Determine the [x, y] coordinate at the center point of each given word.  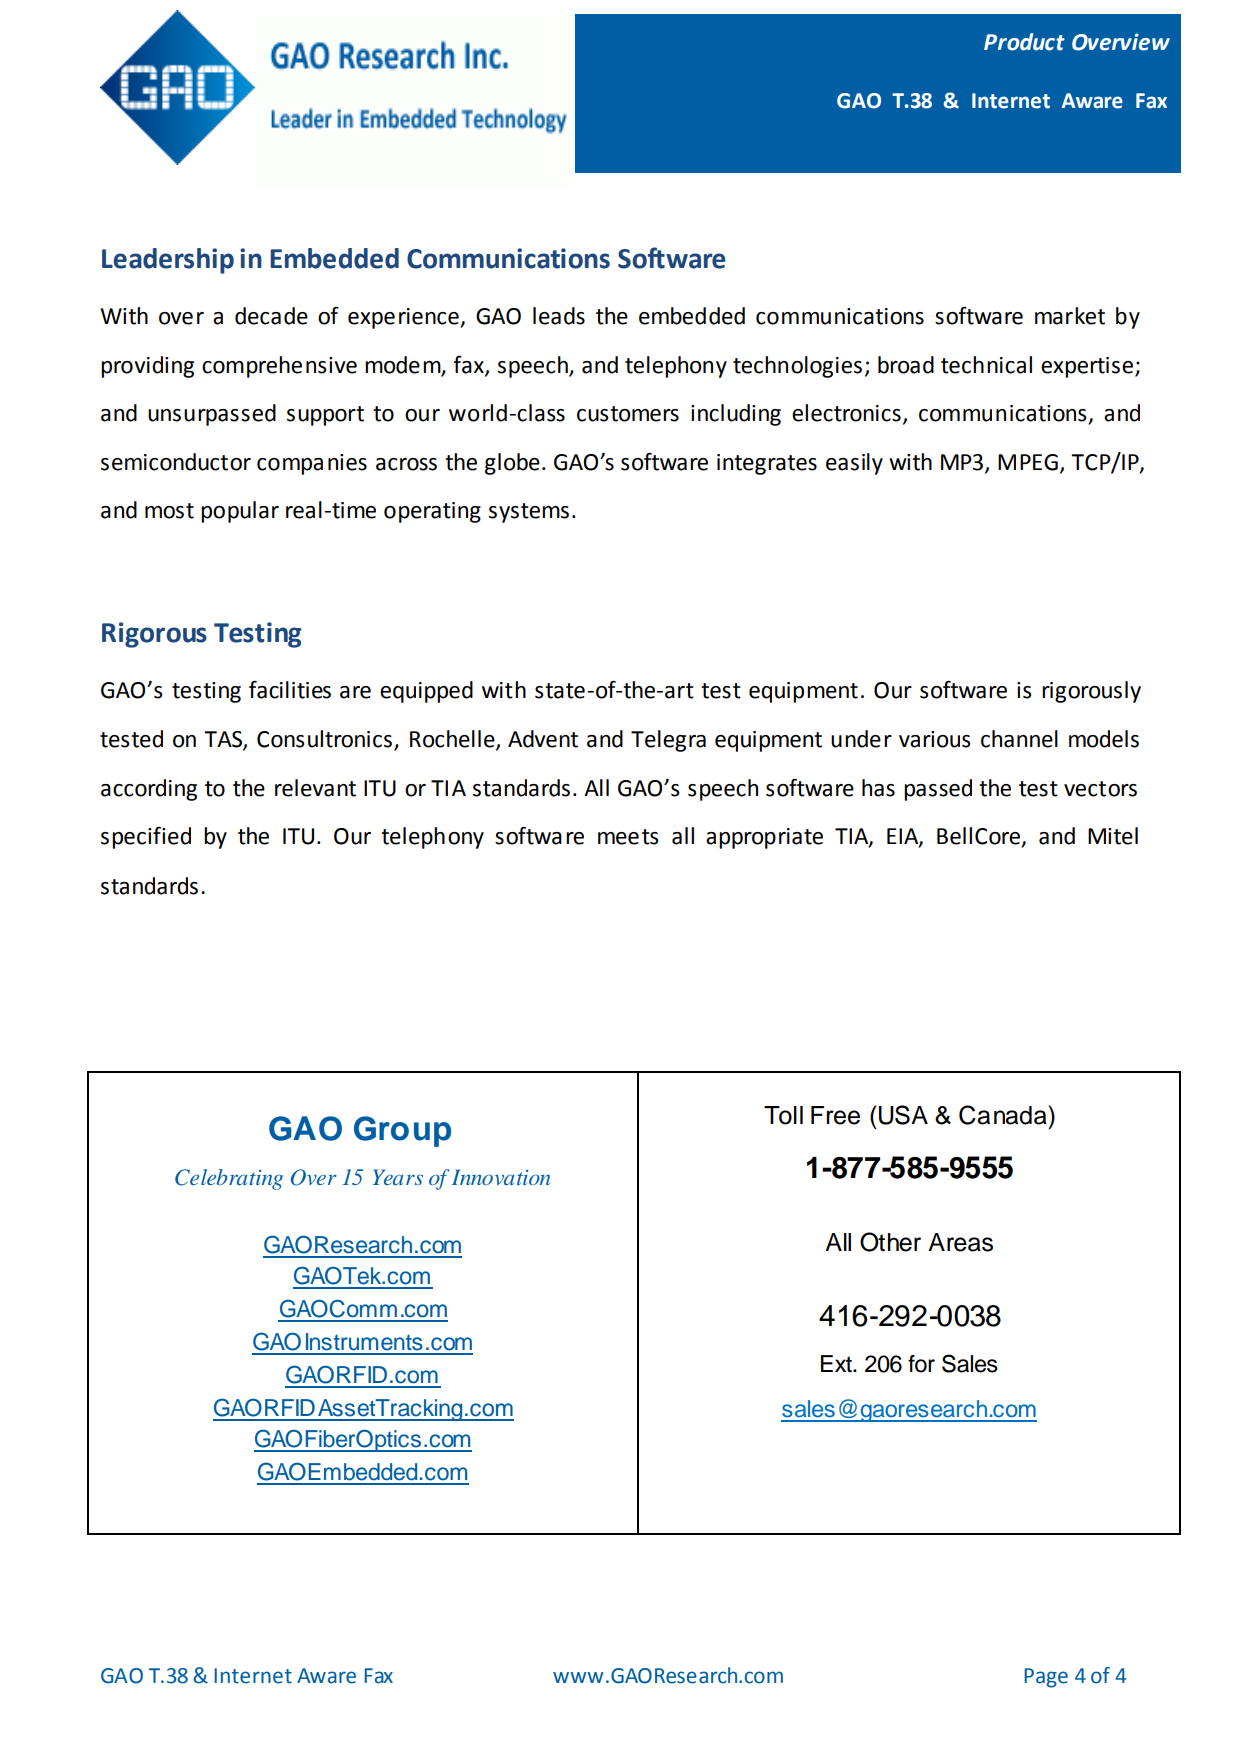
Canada [1003, 1115]
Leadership [168, 261]
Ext [837, 1363]
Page [1046, 1678]
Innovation [501, 1177]
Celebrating [229, 1179]
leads [559, 316]
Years [398, 1177]
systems [529, 513]
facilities [290, 689]
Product [1024, 42]
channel [1019, 739]
